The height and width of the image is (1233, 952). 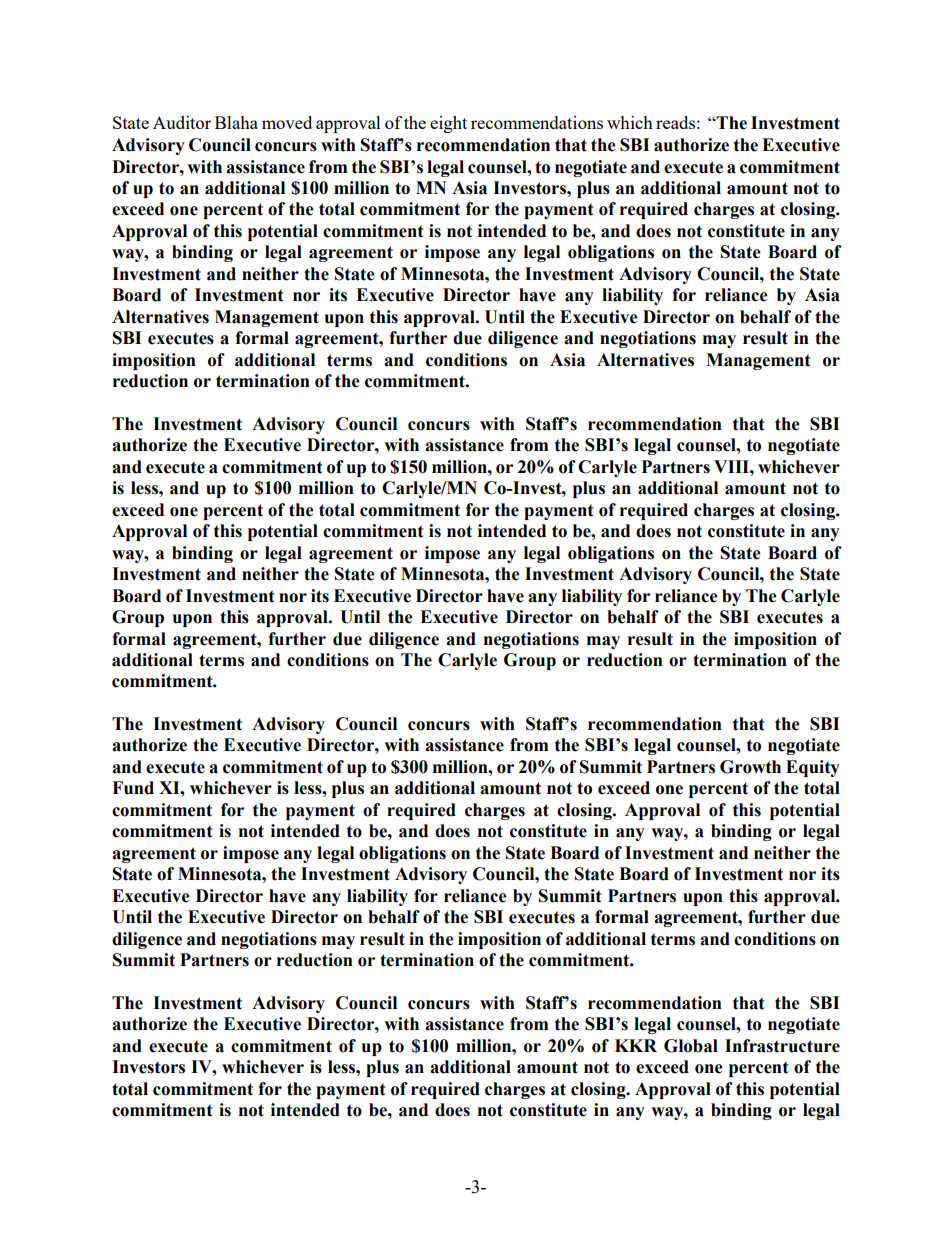 I want to click on Global, so click(x=691, y=1046).
